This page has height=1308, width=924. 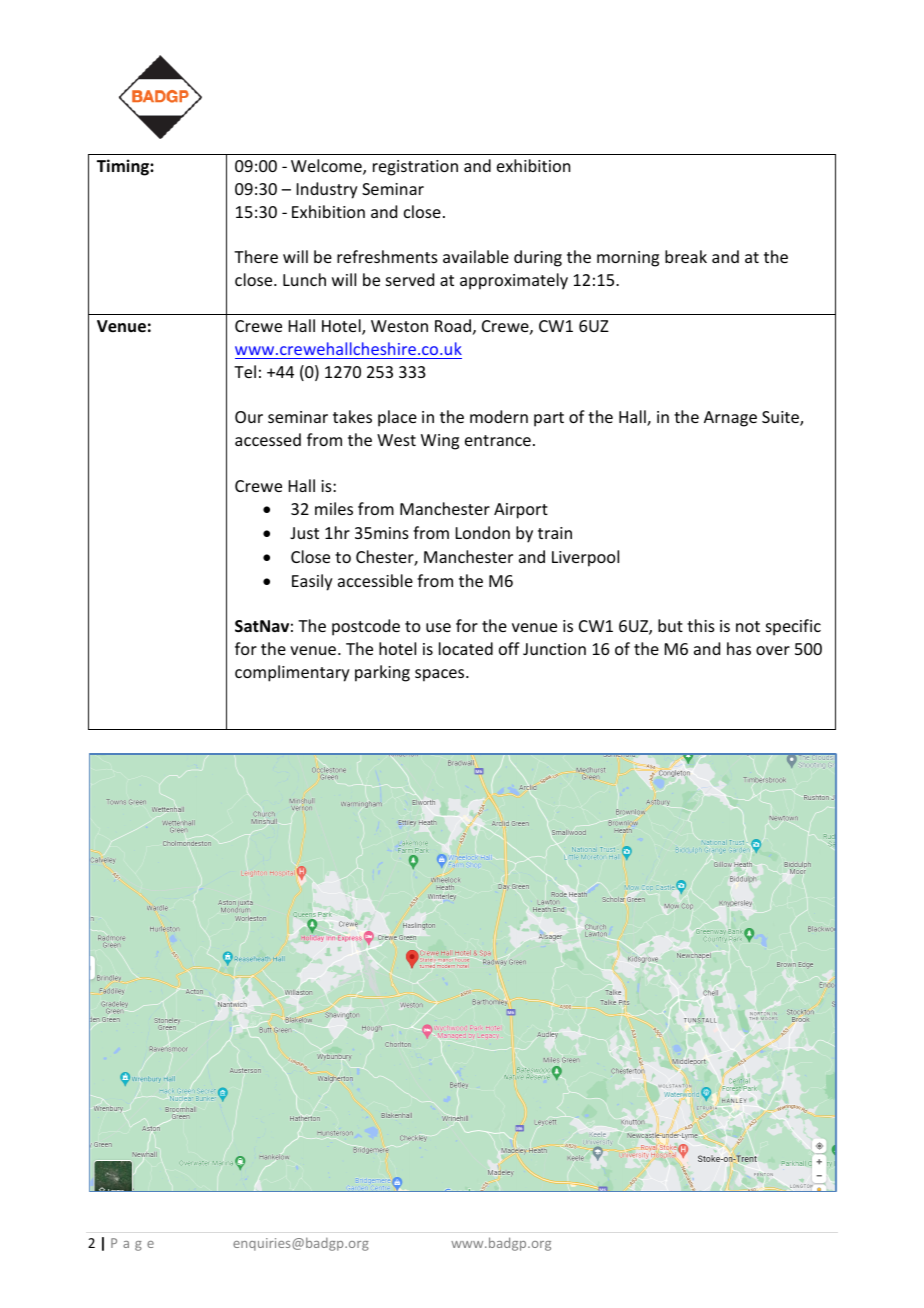 I want to click on modern, so click(x=499, y=416).
